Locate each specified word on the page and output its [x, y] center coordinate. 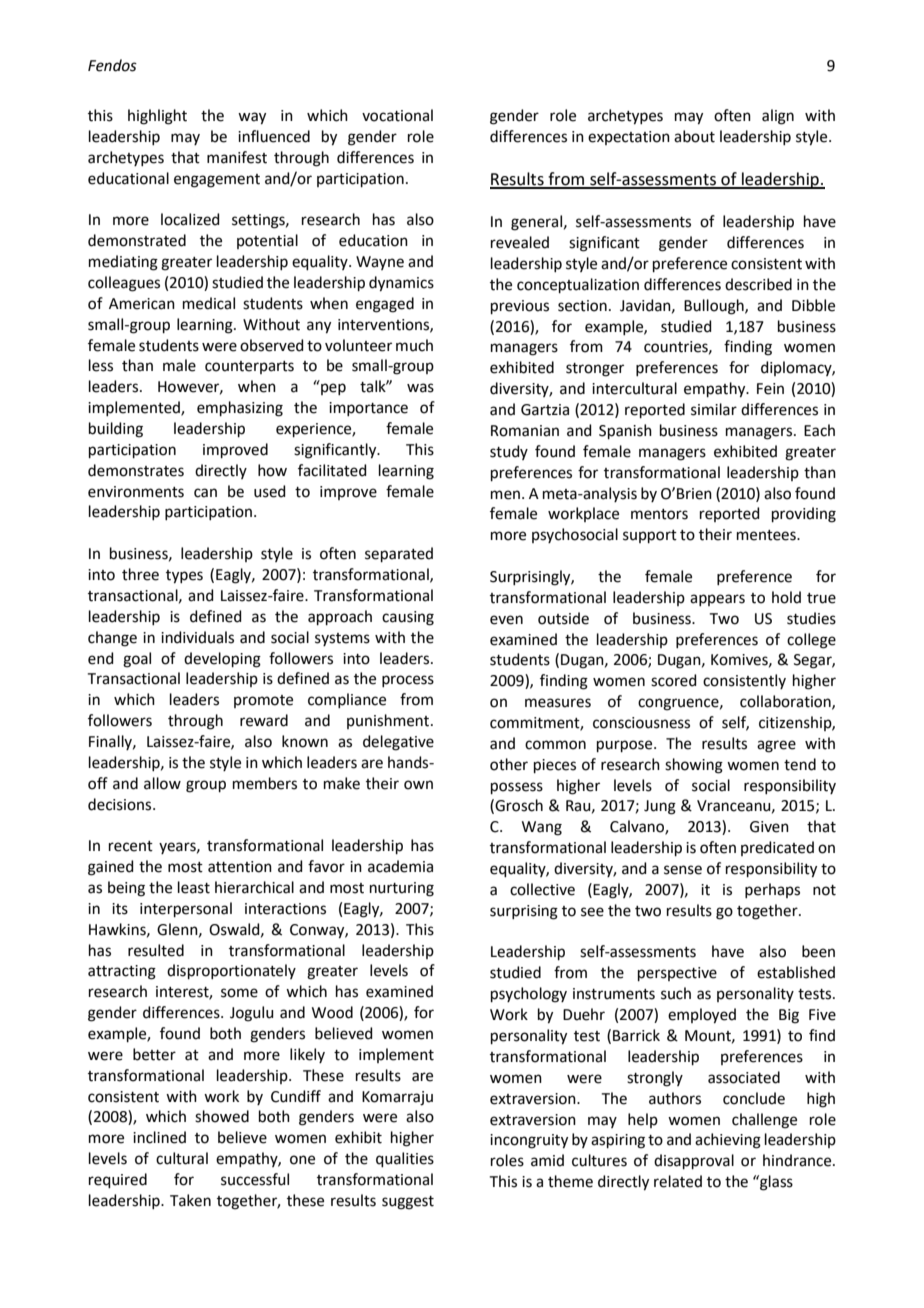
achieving [728, 1141]
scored [674, 680]
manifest [237, 157]
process [408, 681]
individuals [197, 637]
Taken [190, 1200]
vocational [397, 115]
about [694, 136]
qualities [405, 1159]
